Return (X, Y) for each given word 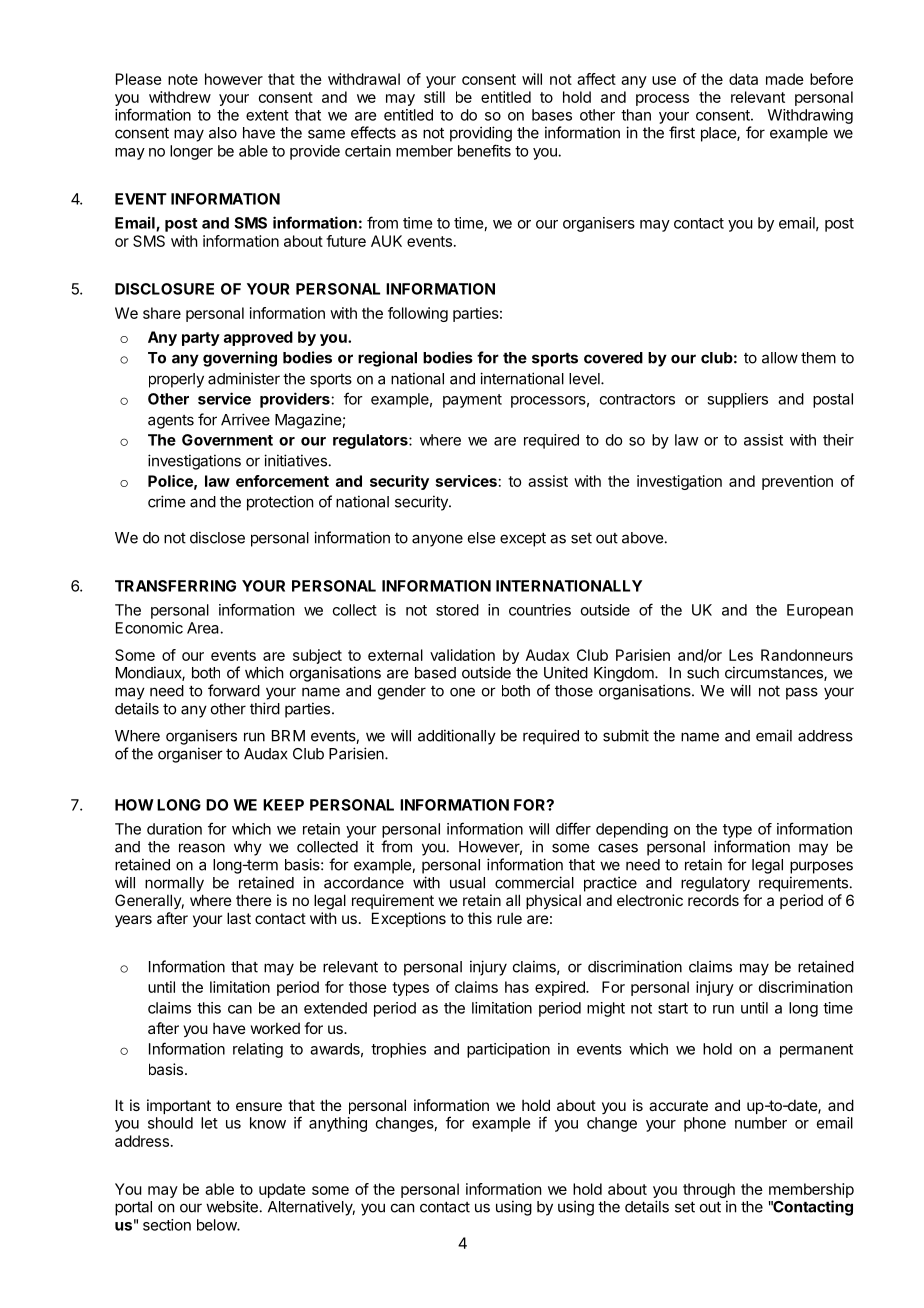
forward (234, 690)
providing (481, 134)
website (232, 1206)
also (223, 133)
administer (244, 378)
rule (509, 918)
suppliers (737, 400)
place (719, 134)
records (713, 900)
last (239, 918)
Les (741, 655)
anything (338, 1124)
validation (462, 655)
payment (472, 401)
